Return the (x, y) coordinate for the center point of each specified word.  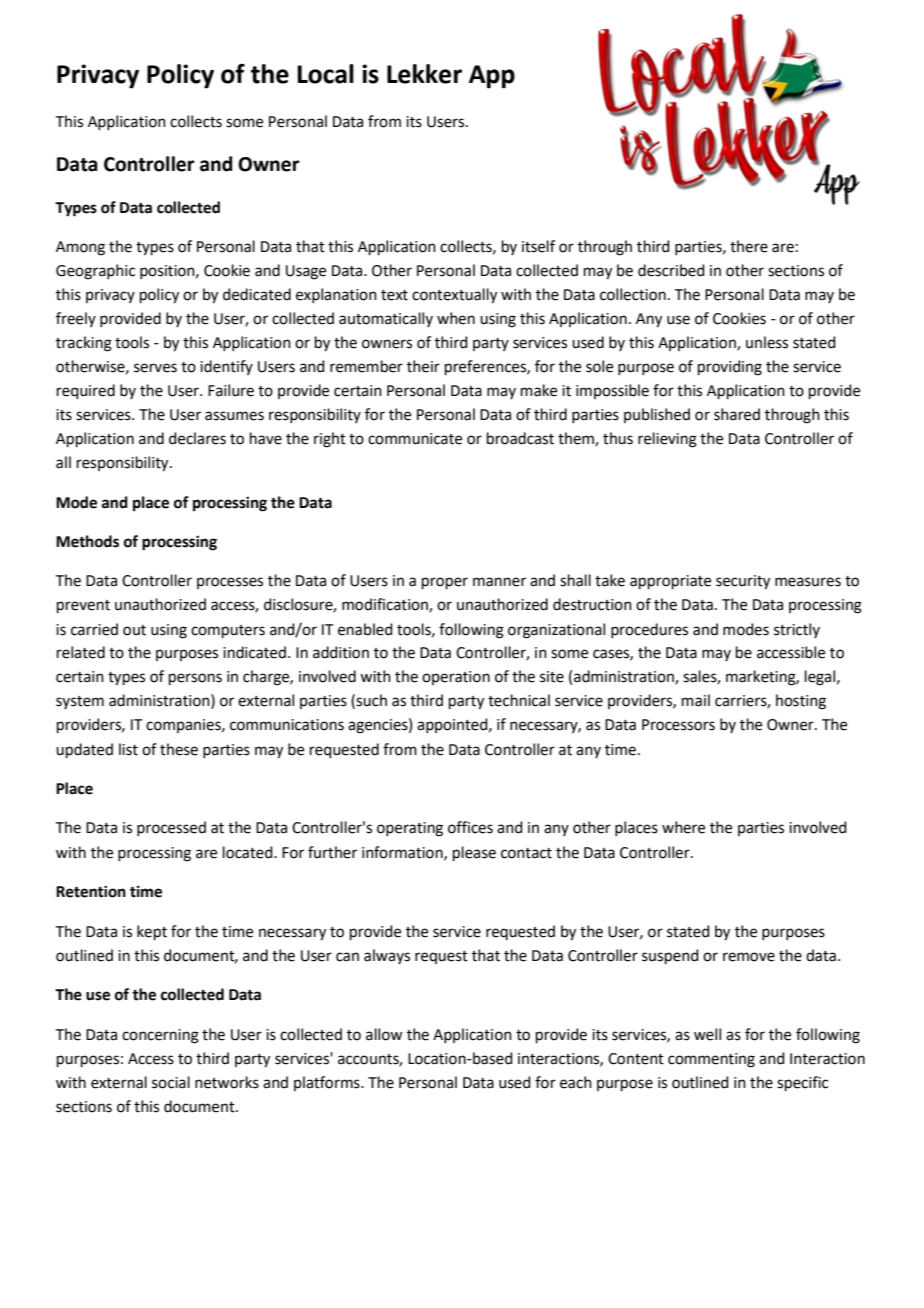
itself (538, 246)
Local (325, 74)
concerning (160, 1036)
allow (384, 1034)
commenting (711, 1060)
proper (445, 583)
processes (230, 583)
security (743, 582)
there (749, 246)
